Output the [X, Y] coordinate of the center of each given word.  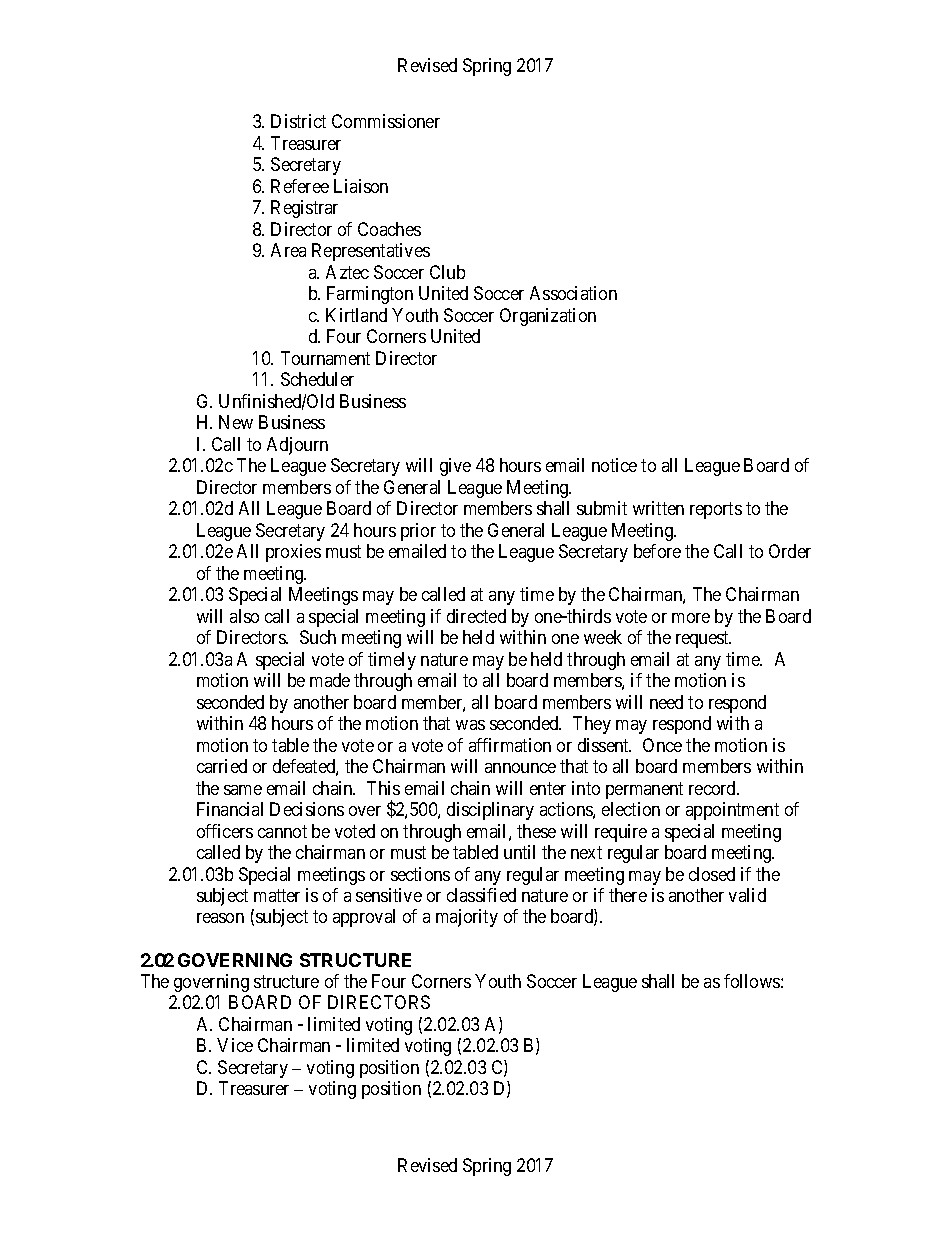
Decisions [307, 809]
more [691, 618]
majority [467, 918]
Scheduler [317, 379]
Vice [235, 1045]
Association [573, 293]
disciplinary [490, 811]
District [298, 121]
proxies [293, 553]
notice [614, 465]
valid [747, 895]
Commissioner [386, 121]
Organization [548, 317]
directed [476, 616]
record [714, 788]
